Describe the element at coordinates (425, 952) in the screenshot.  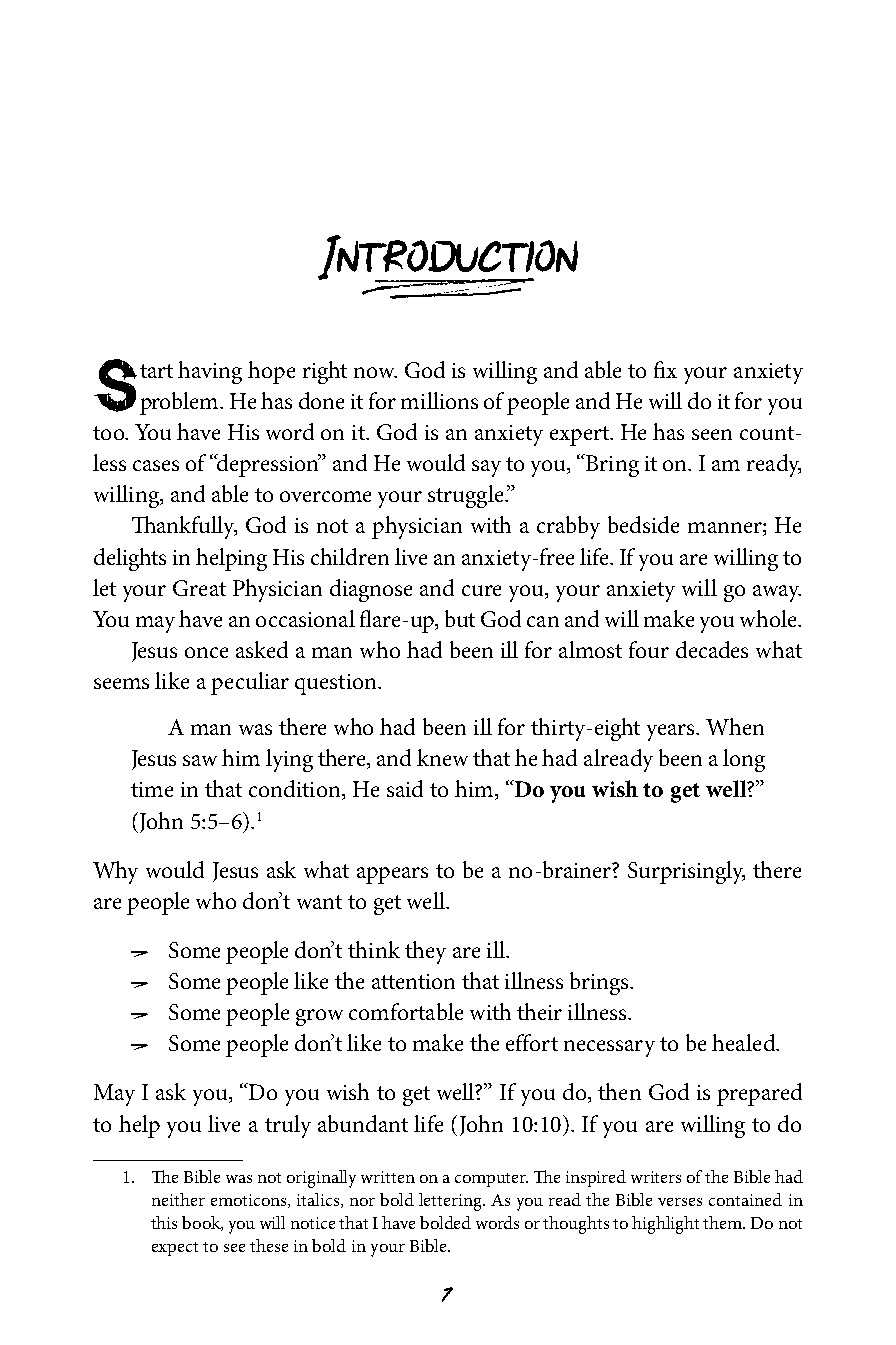
I see `they` at that location.
